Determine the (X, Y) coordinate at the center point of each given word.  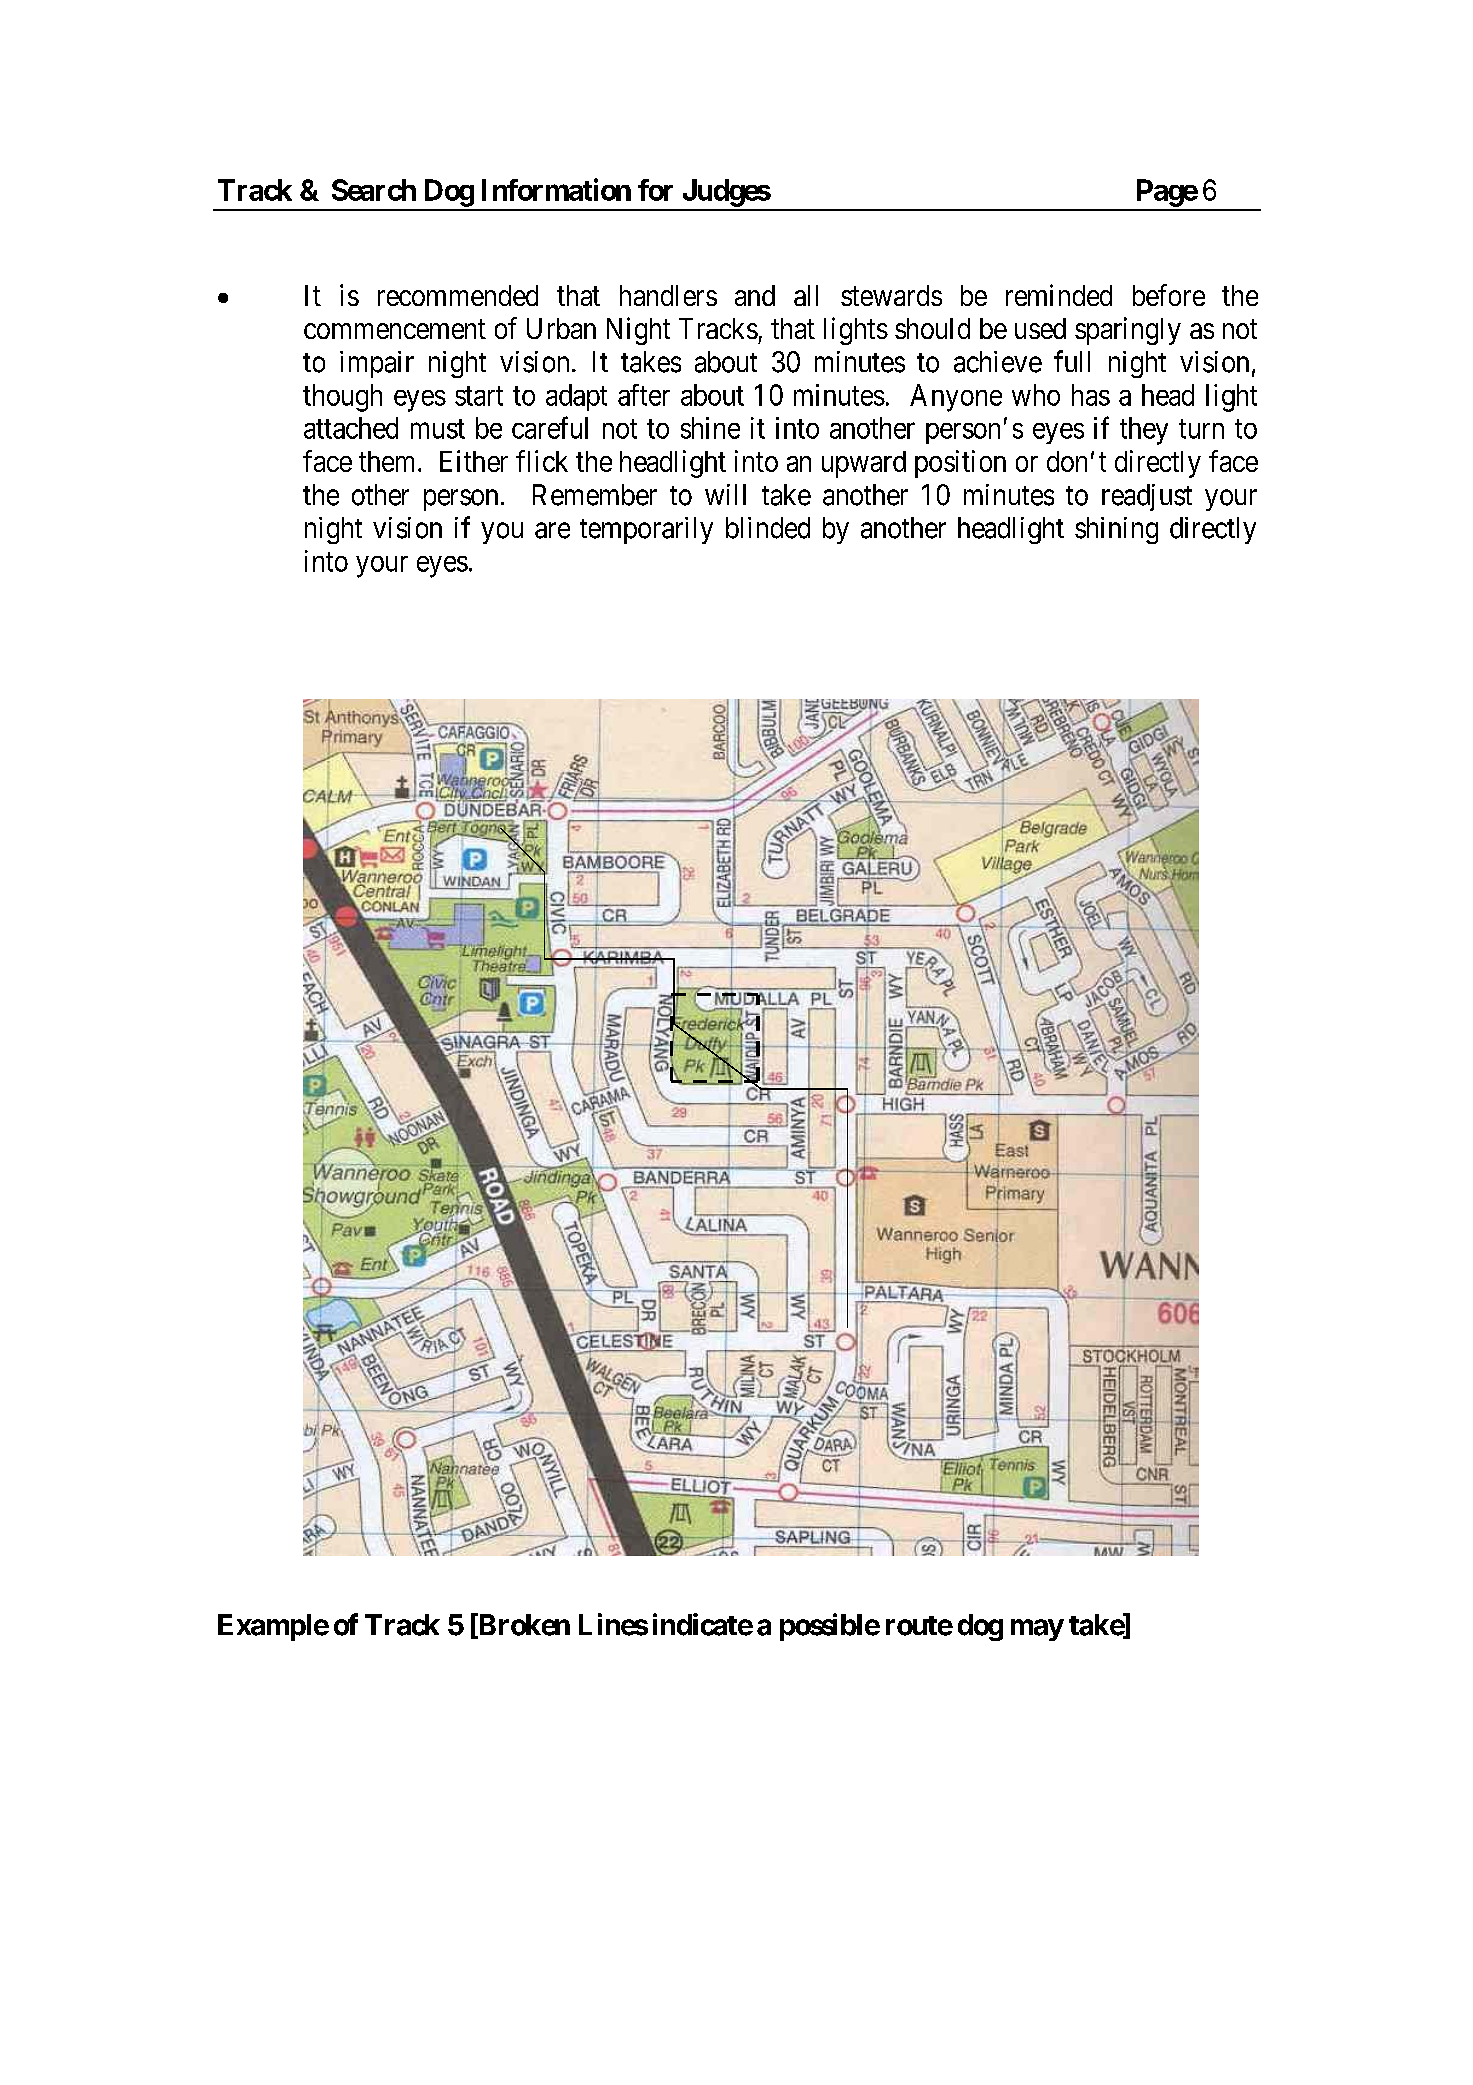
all (806, 295)
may (1037, 1630)
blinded (768, 528)
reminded (1059, 295)
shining (1116, 530)
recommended (458, 295)
